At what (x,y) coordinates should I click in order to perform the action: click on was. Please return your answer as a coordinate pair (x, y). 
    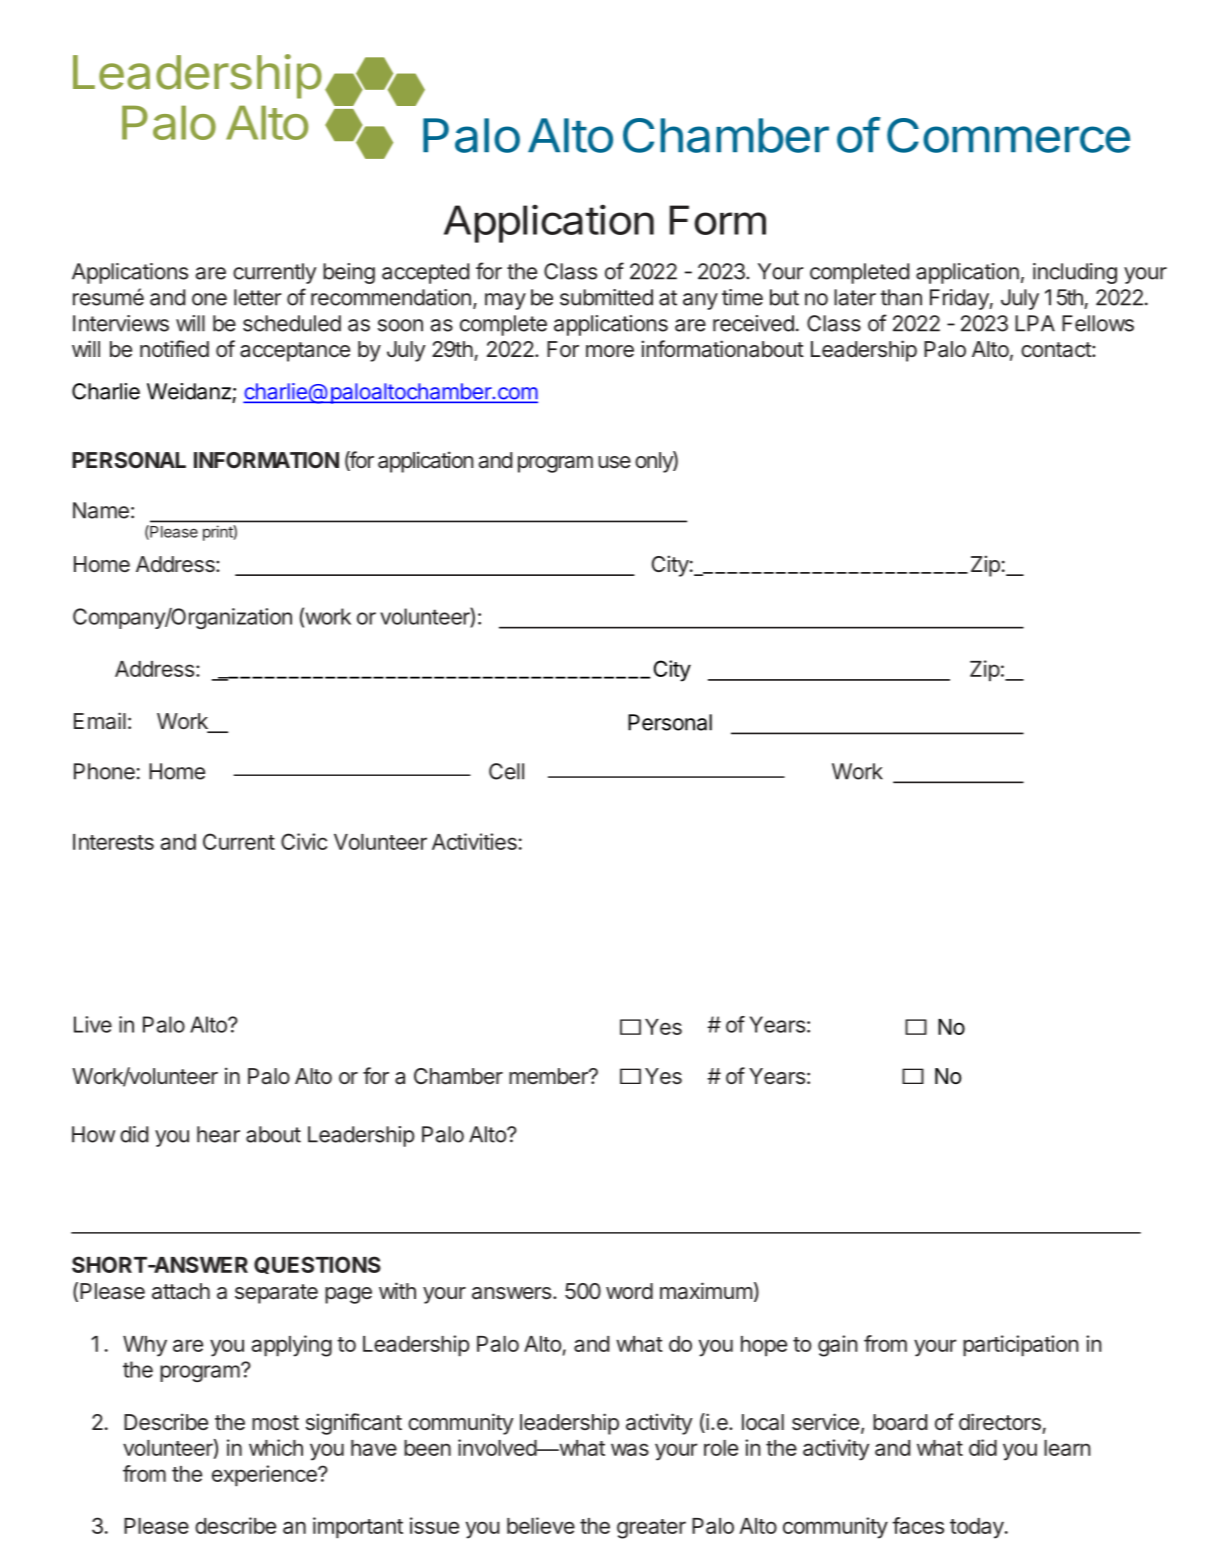
    Looking at the image, I should click on (630, 1449).
